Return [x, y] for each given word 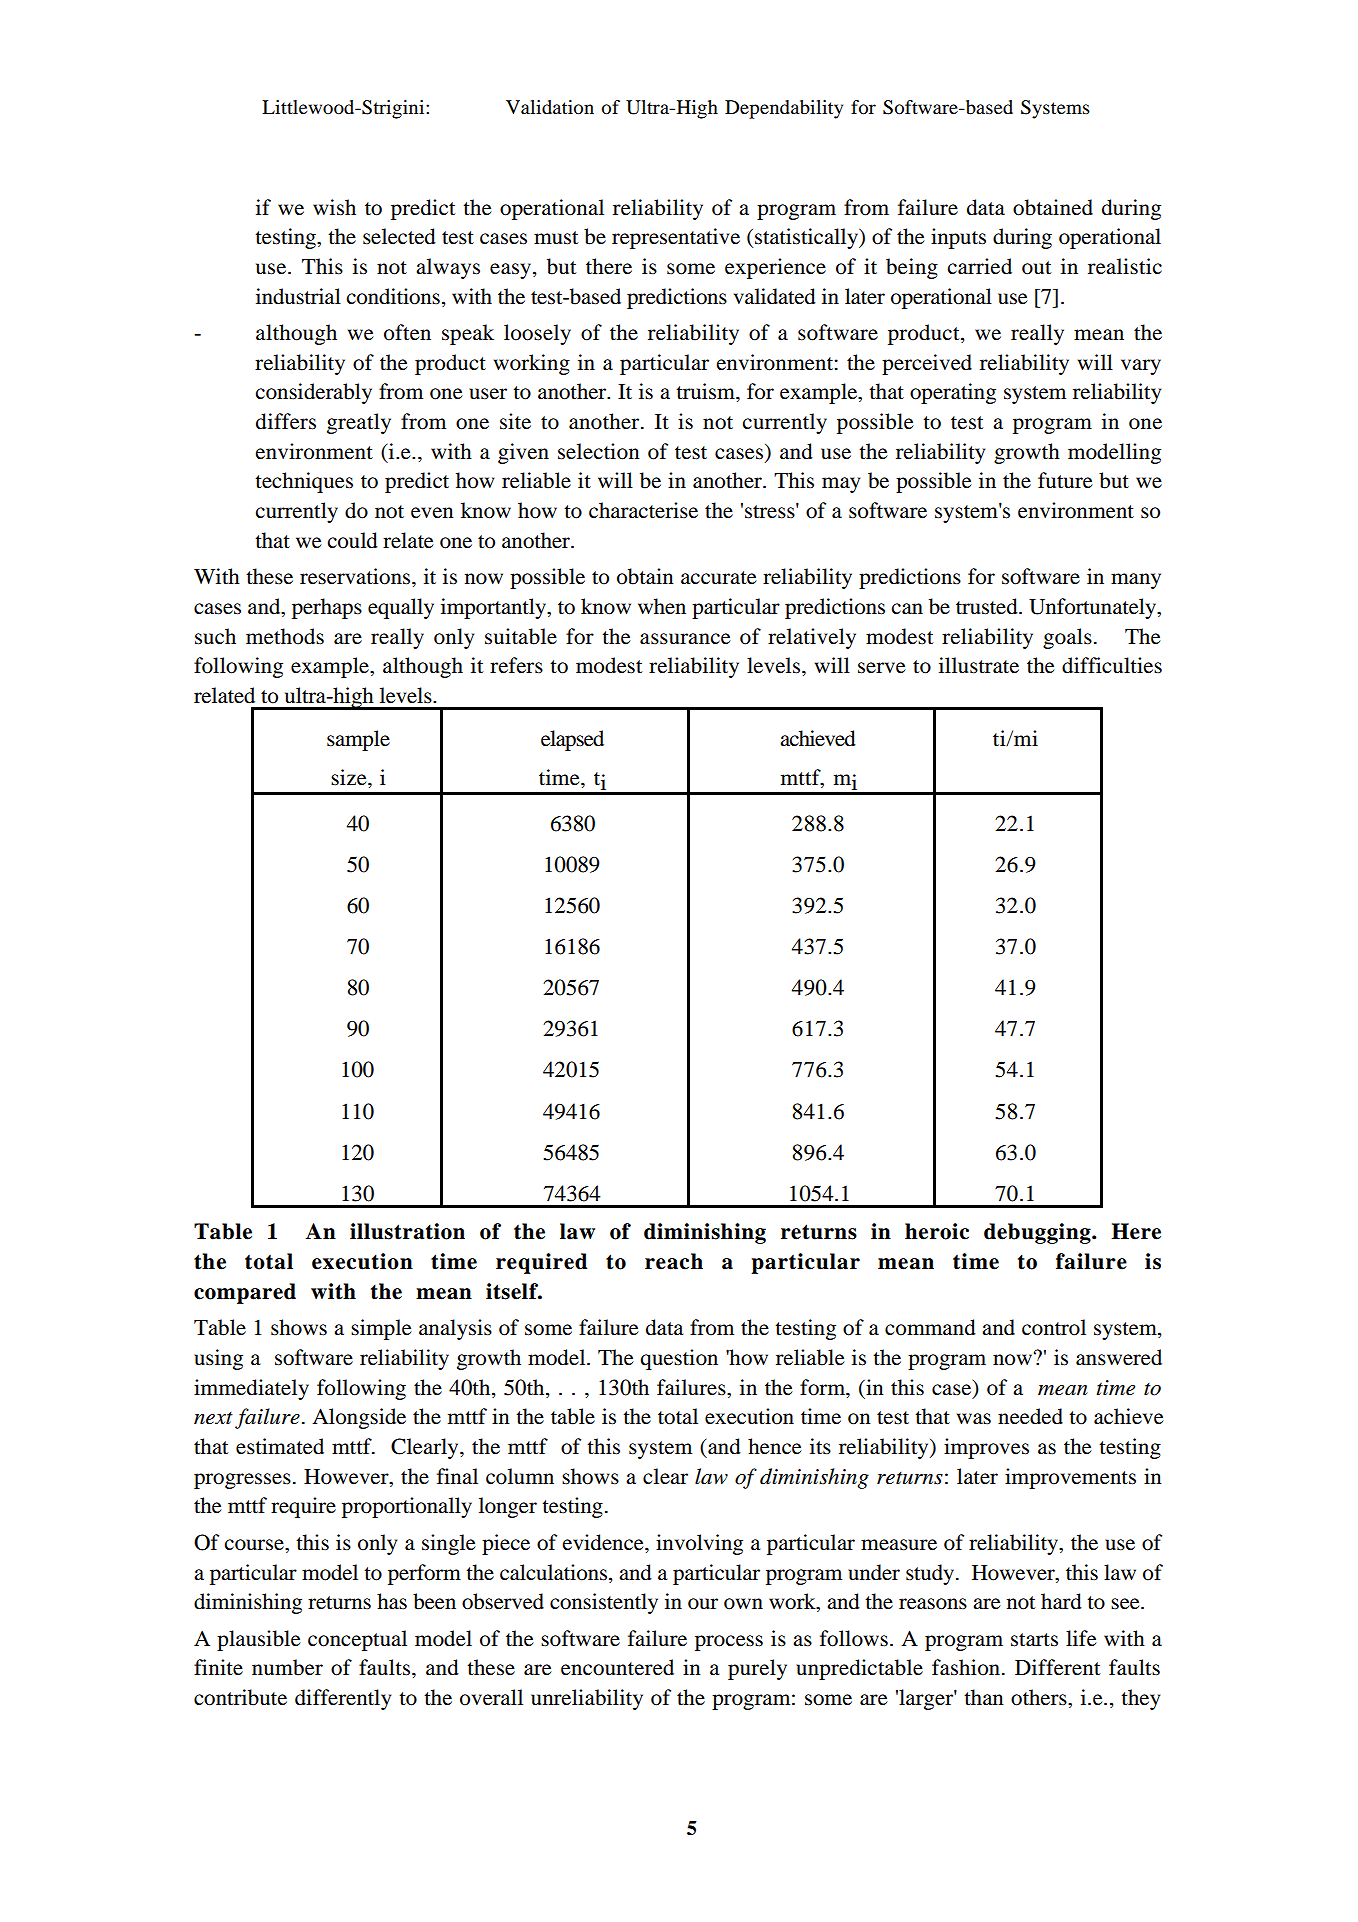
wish [334, 207]
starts [1034, 1640]
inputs [958, 238]
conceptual [357, 1640]
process [729, 1643]
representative [676, 238]
